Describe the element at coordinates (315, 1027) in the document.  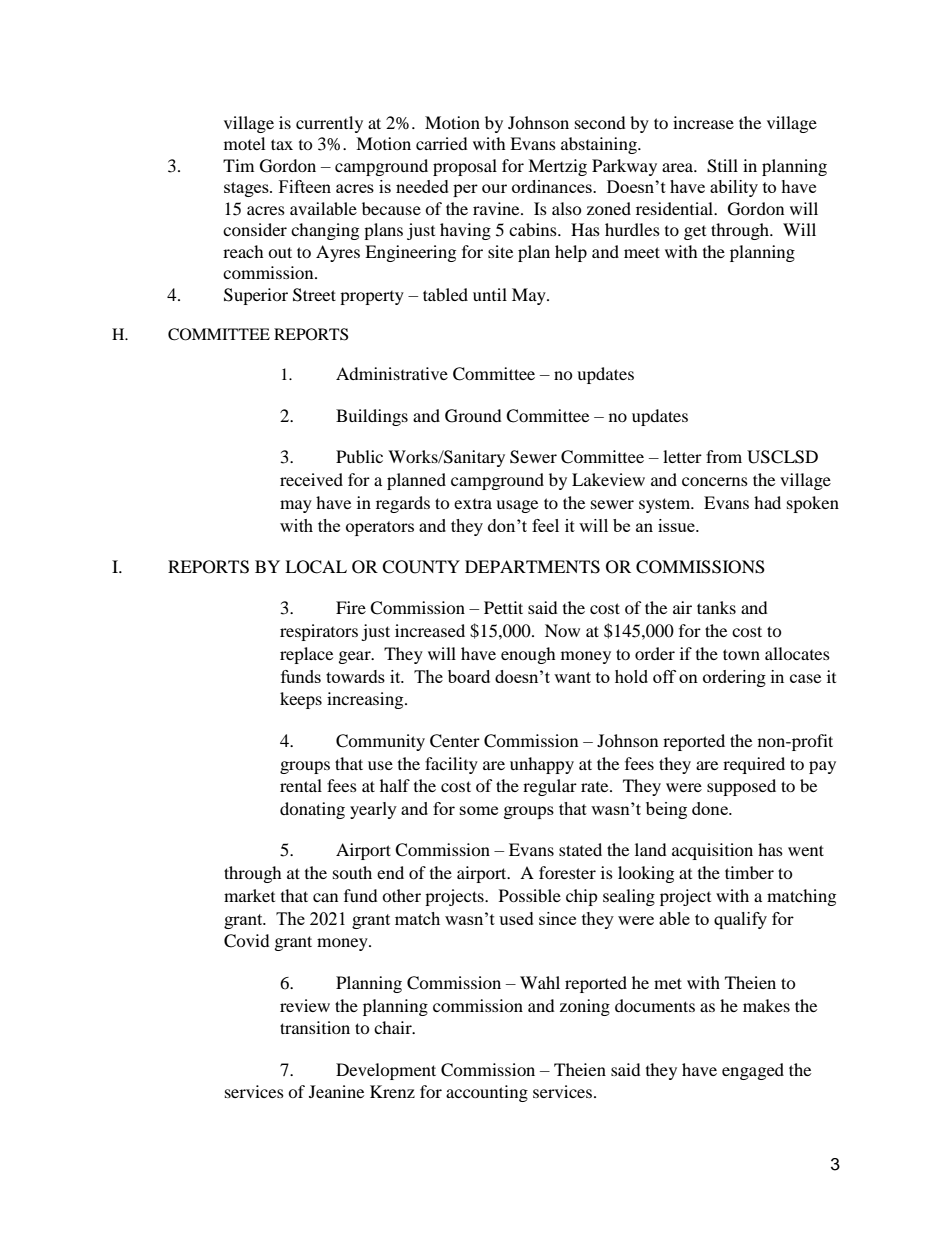
I see `transition` at that location.
